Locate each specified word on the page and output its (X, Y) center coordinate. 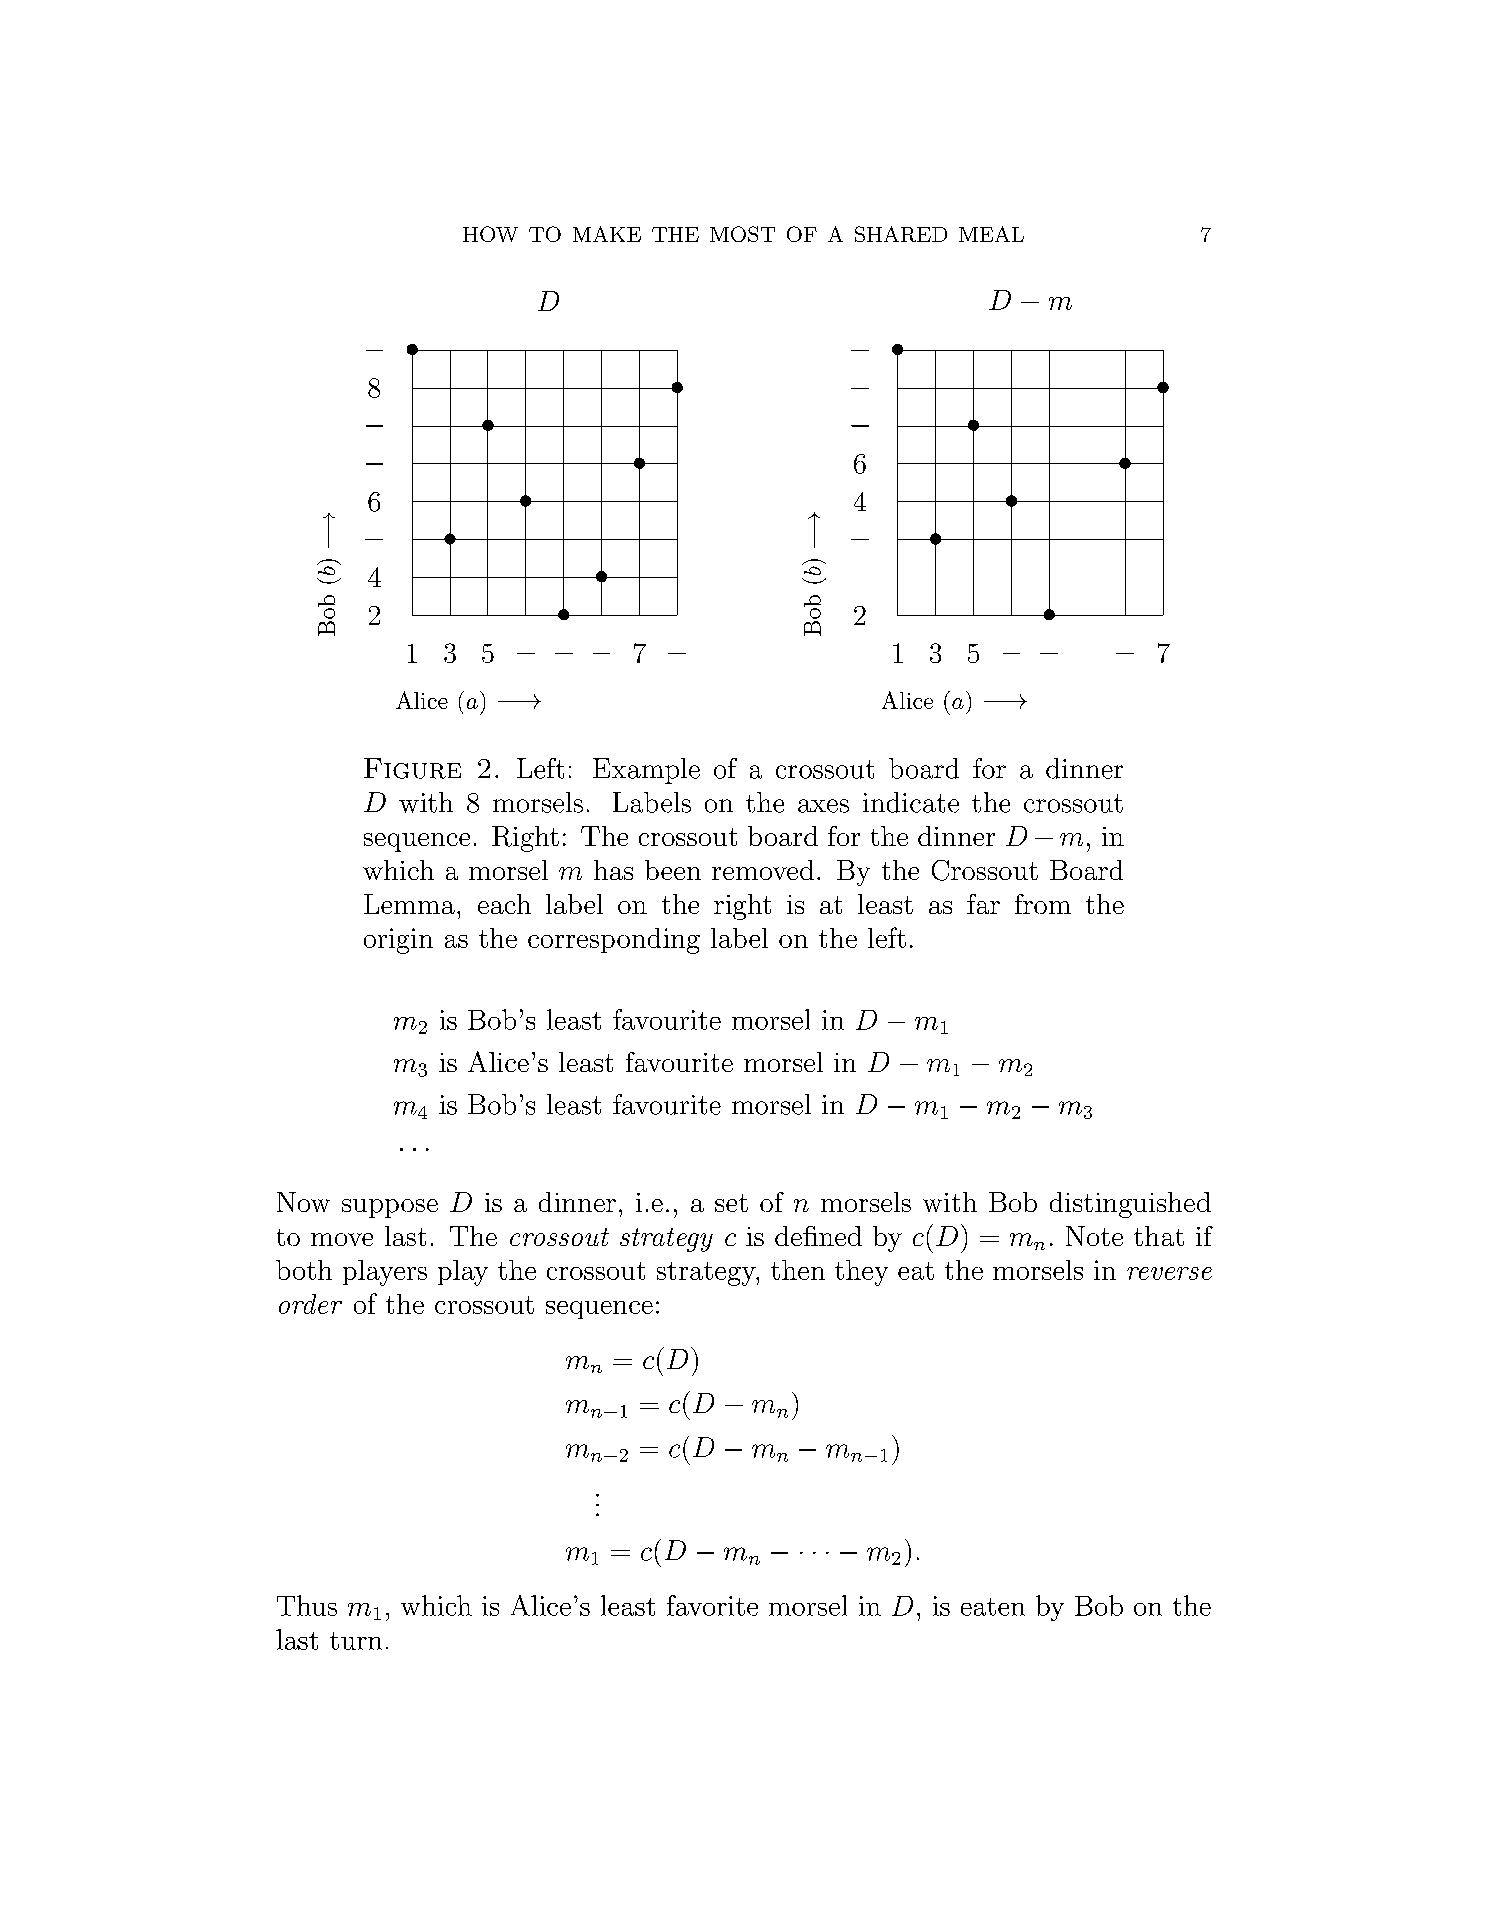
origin (398, 941)
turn (356, 1641)
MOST (742, 234)
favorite (712, 1605)
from (1043, 904)
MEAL (991, 234)
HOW (490, 234)
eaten (993, 1607)
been (673, 870)
